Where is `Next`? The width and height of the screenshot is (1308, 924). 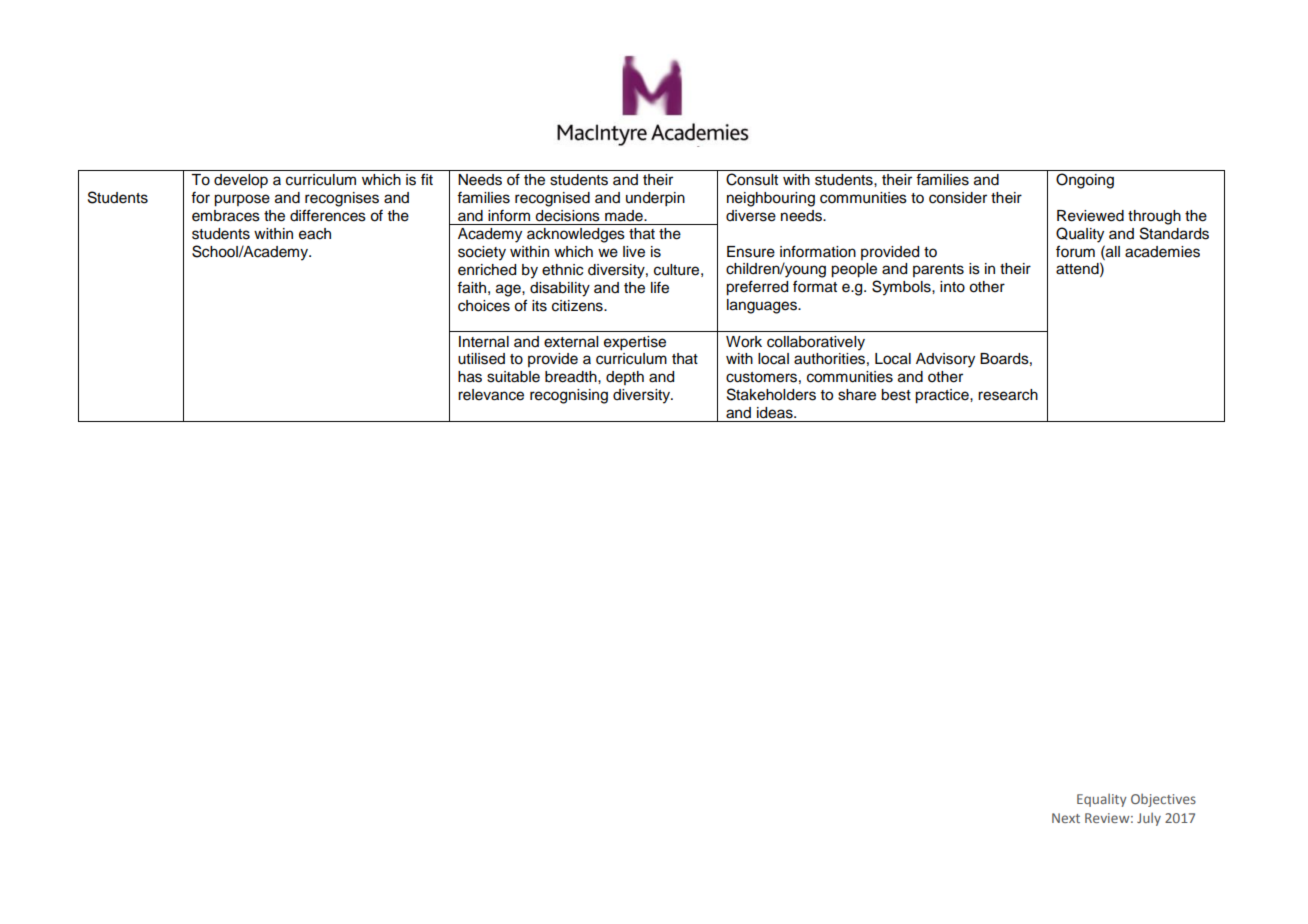 Next is located at coordinates (1066, 818).
